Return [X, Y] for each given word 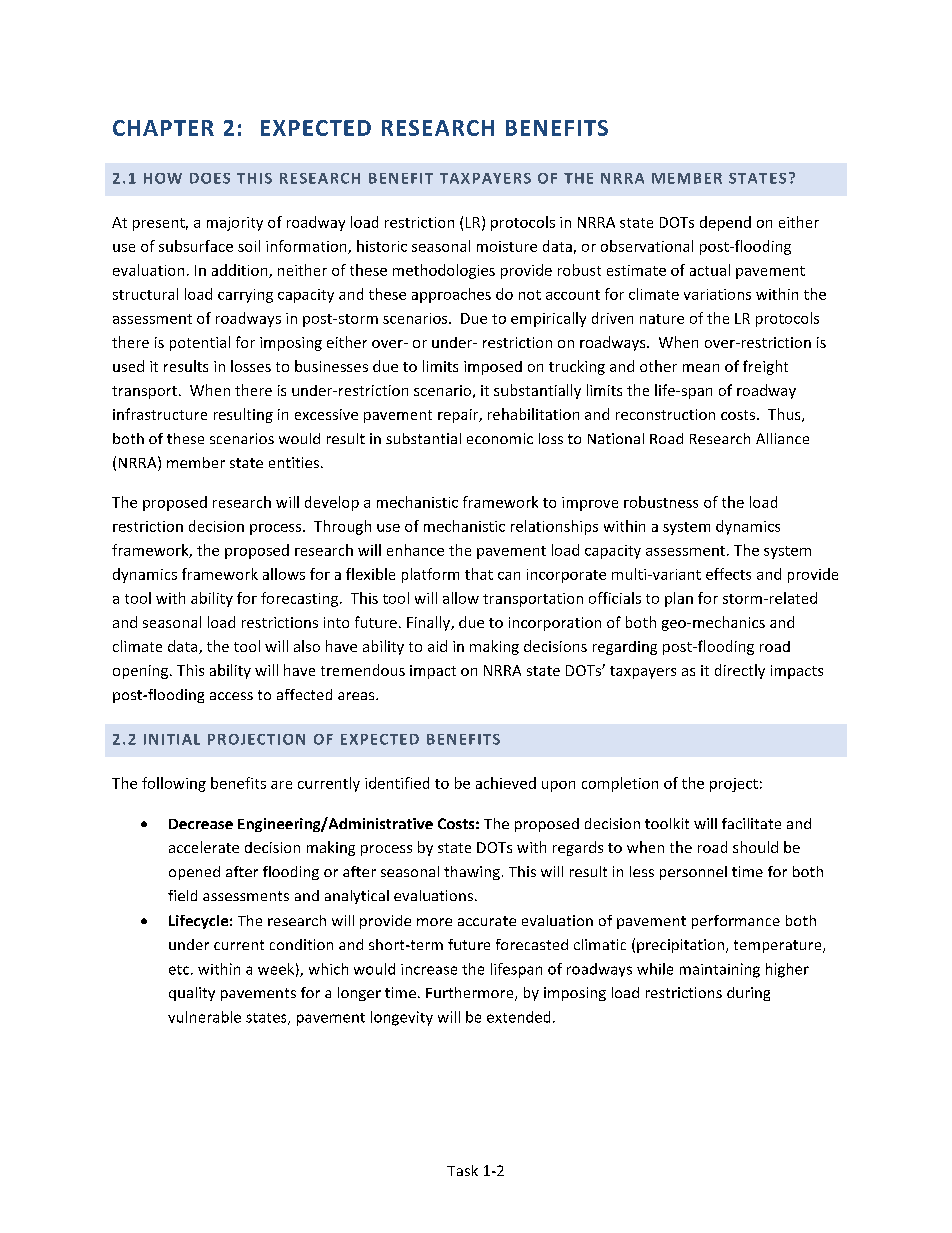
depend [725, 223]
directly [740, 671]
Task [462, 1170]
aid [437, 646]
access [231, 696]
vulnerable [204, 1017]
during [748, 994]
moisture [507, 246]
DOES [210, 178]
